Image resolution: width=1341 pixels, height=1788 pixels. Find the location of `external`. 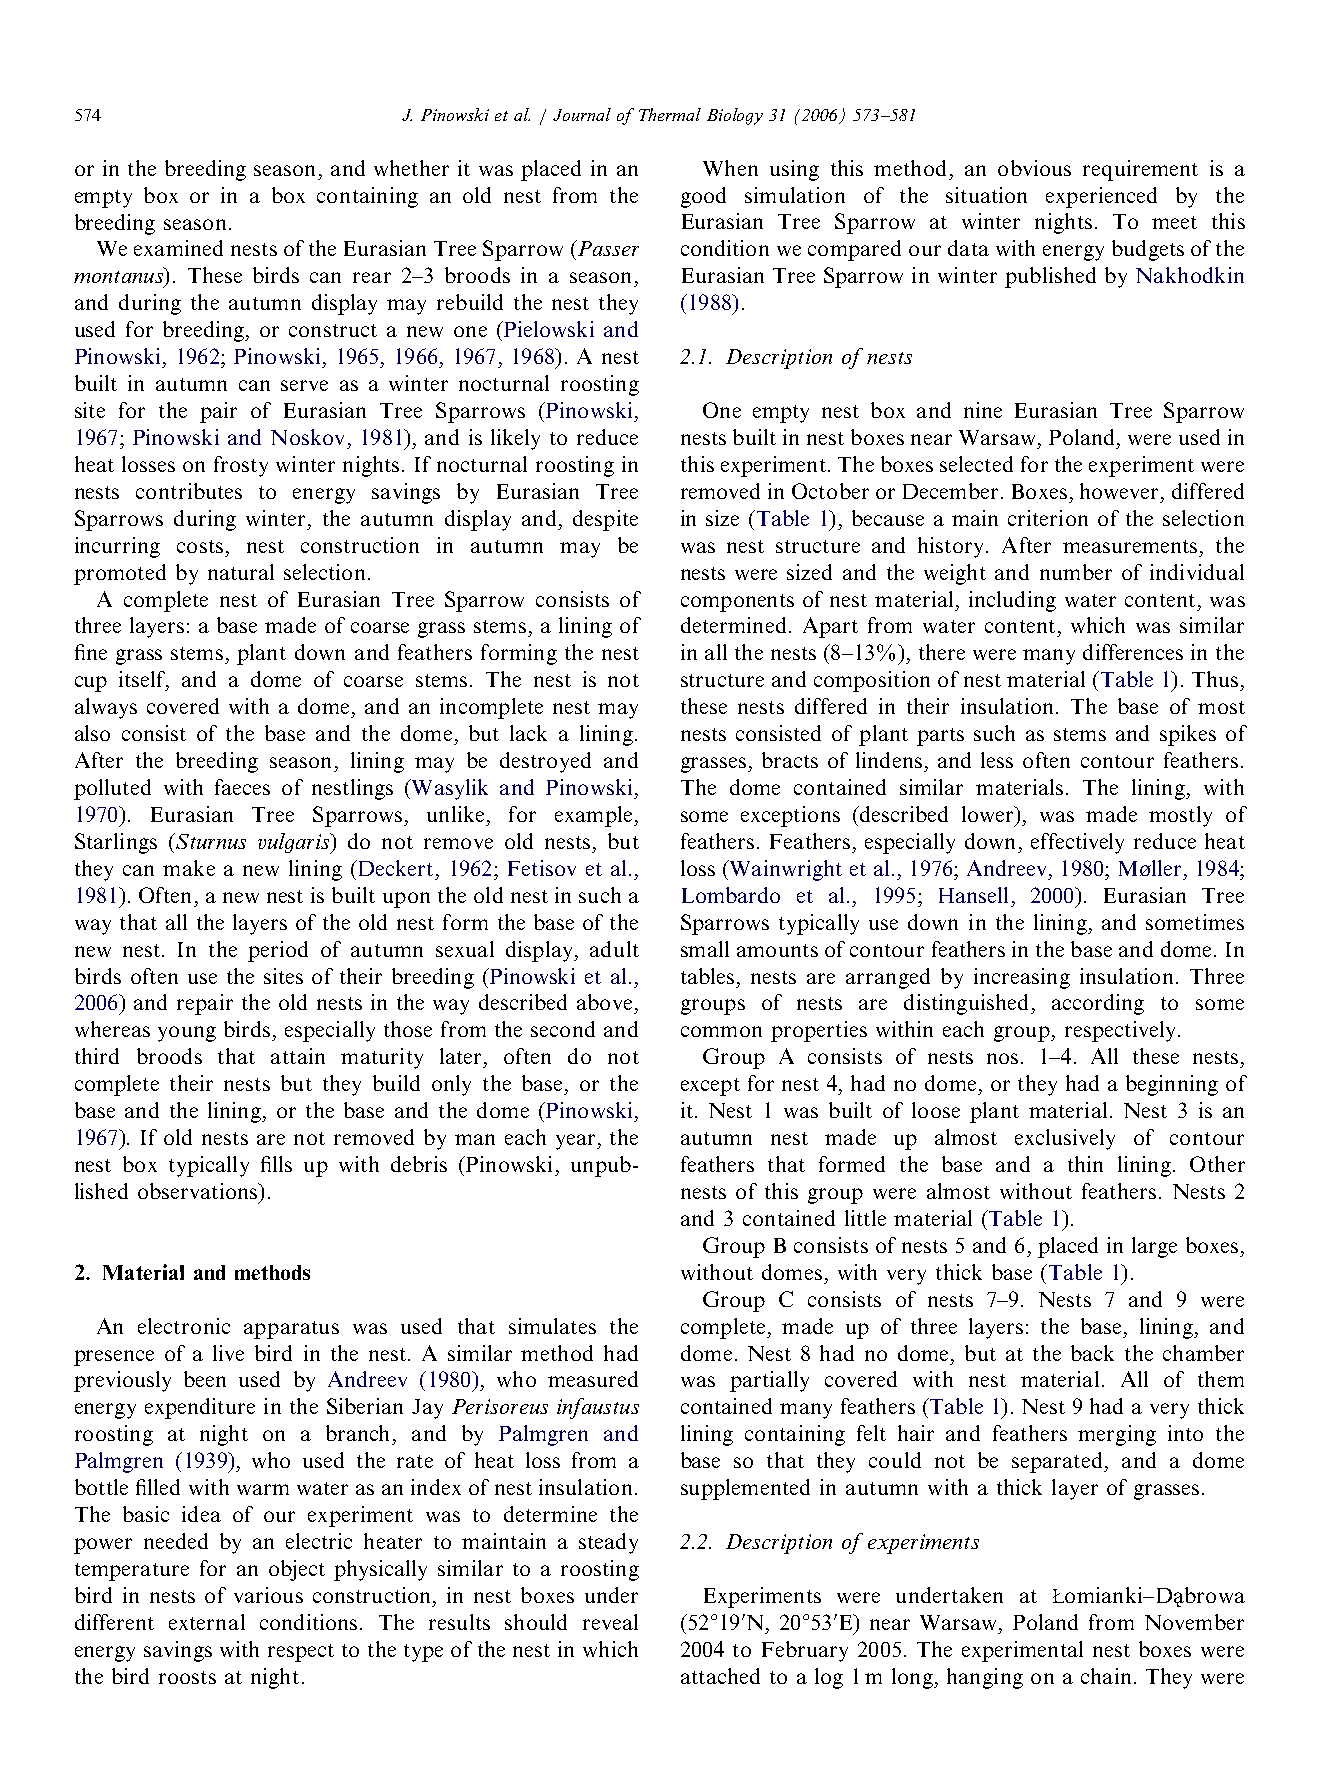

external is located at coordinates (207, 1622).
